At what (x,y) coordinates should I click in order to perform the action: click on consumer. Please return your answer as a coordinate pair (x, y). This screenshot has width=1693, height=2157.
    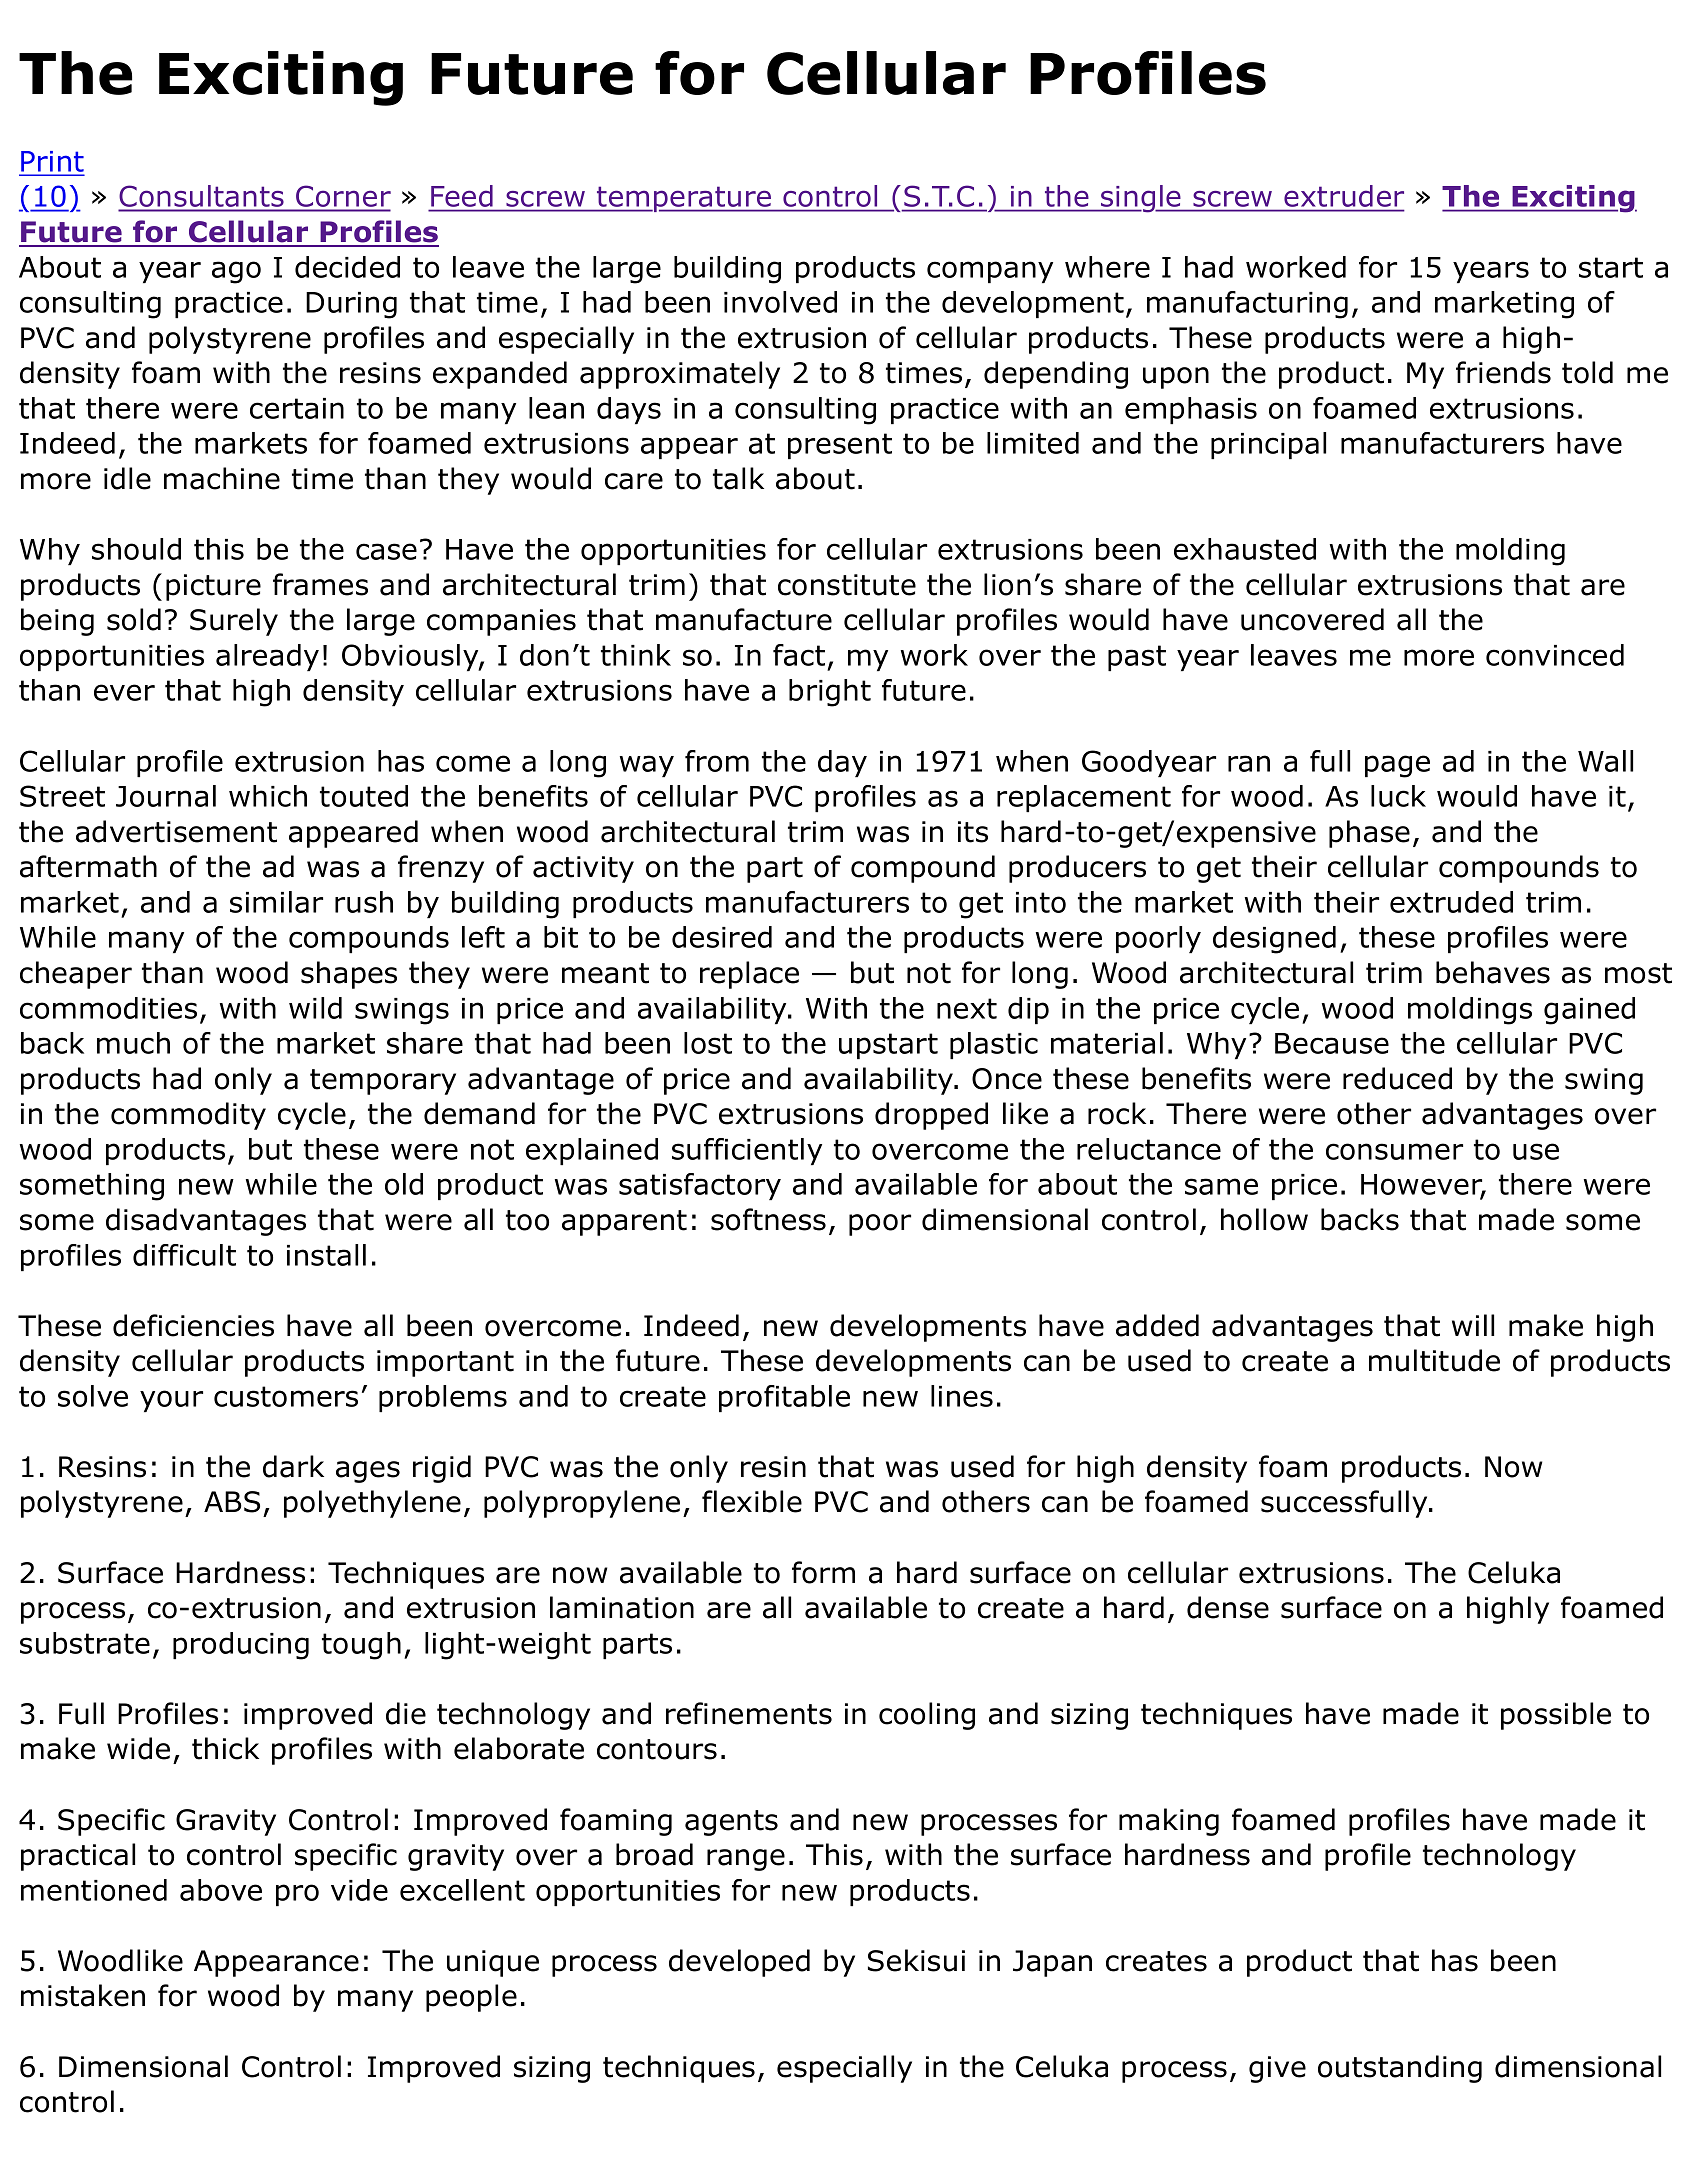
    Looking at the image, I should click on (1394, 1151).
